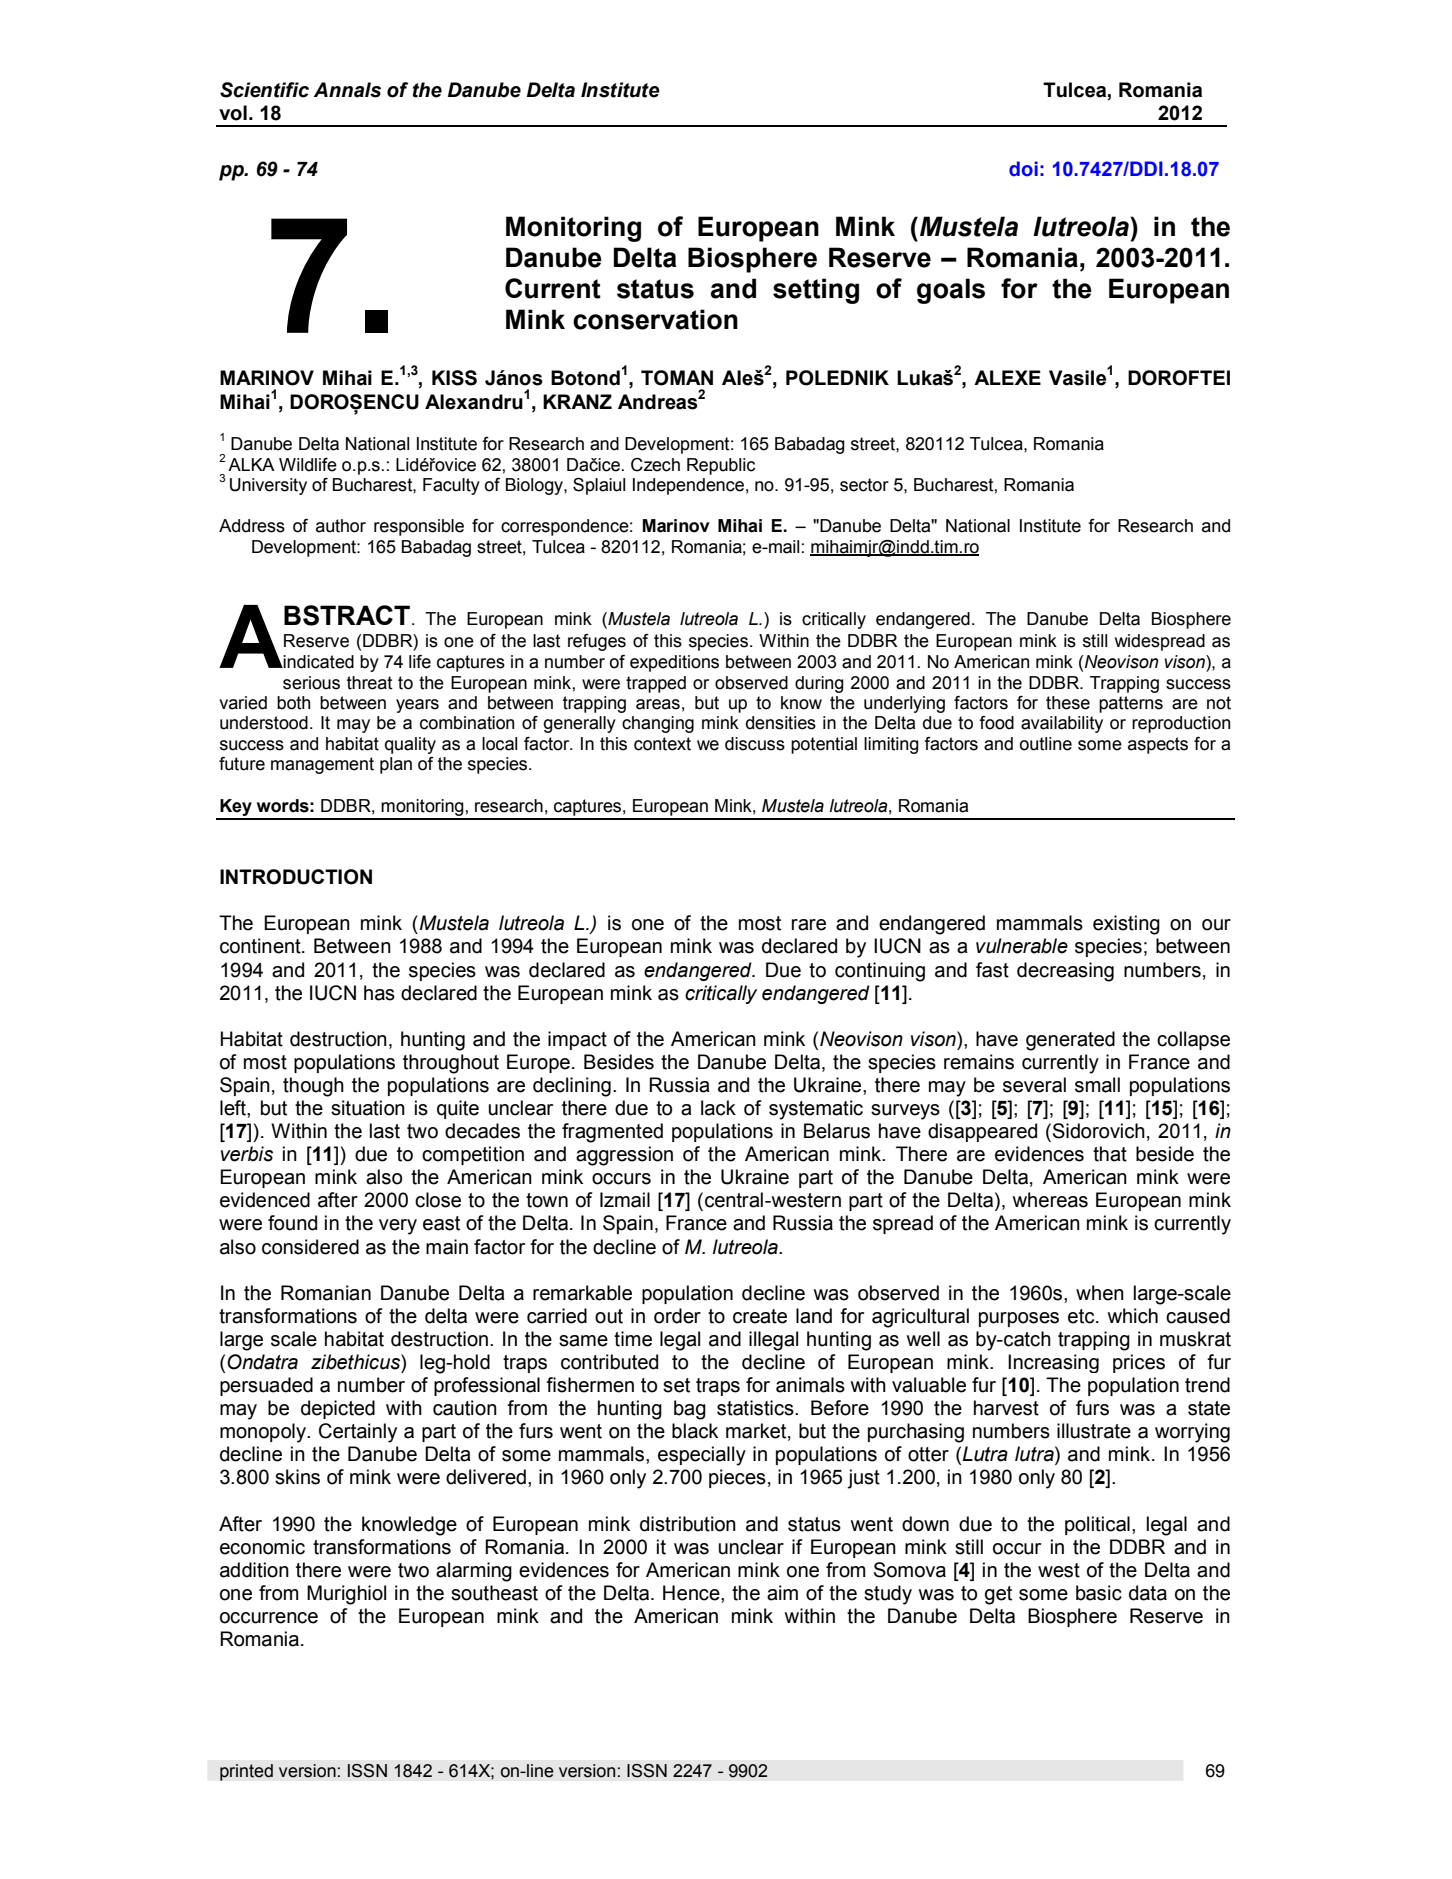  What do you see at coordinates (1068, 703) in the screenshot?
I see `these` at bounding box center [1068, 703].
